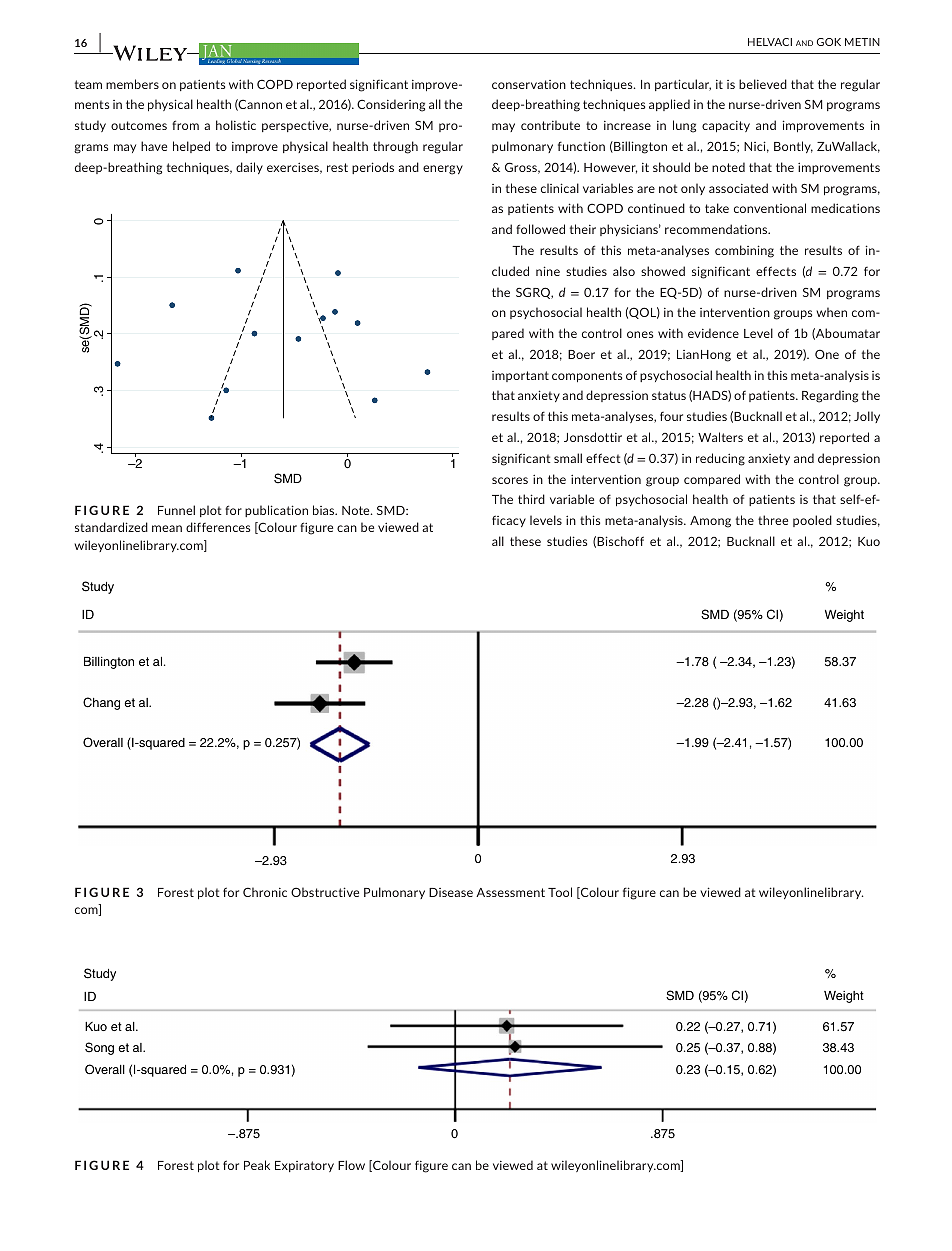 This screenshot has width=952, height=1251. What do you see at coordinates (773, 520) in the screenshot?
I see `three` at bounding box center [773, 520].
